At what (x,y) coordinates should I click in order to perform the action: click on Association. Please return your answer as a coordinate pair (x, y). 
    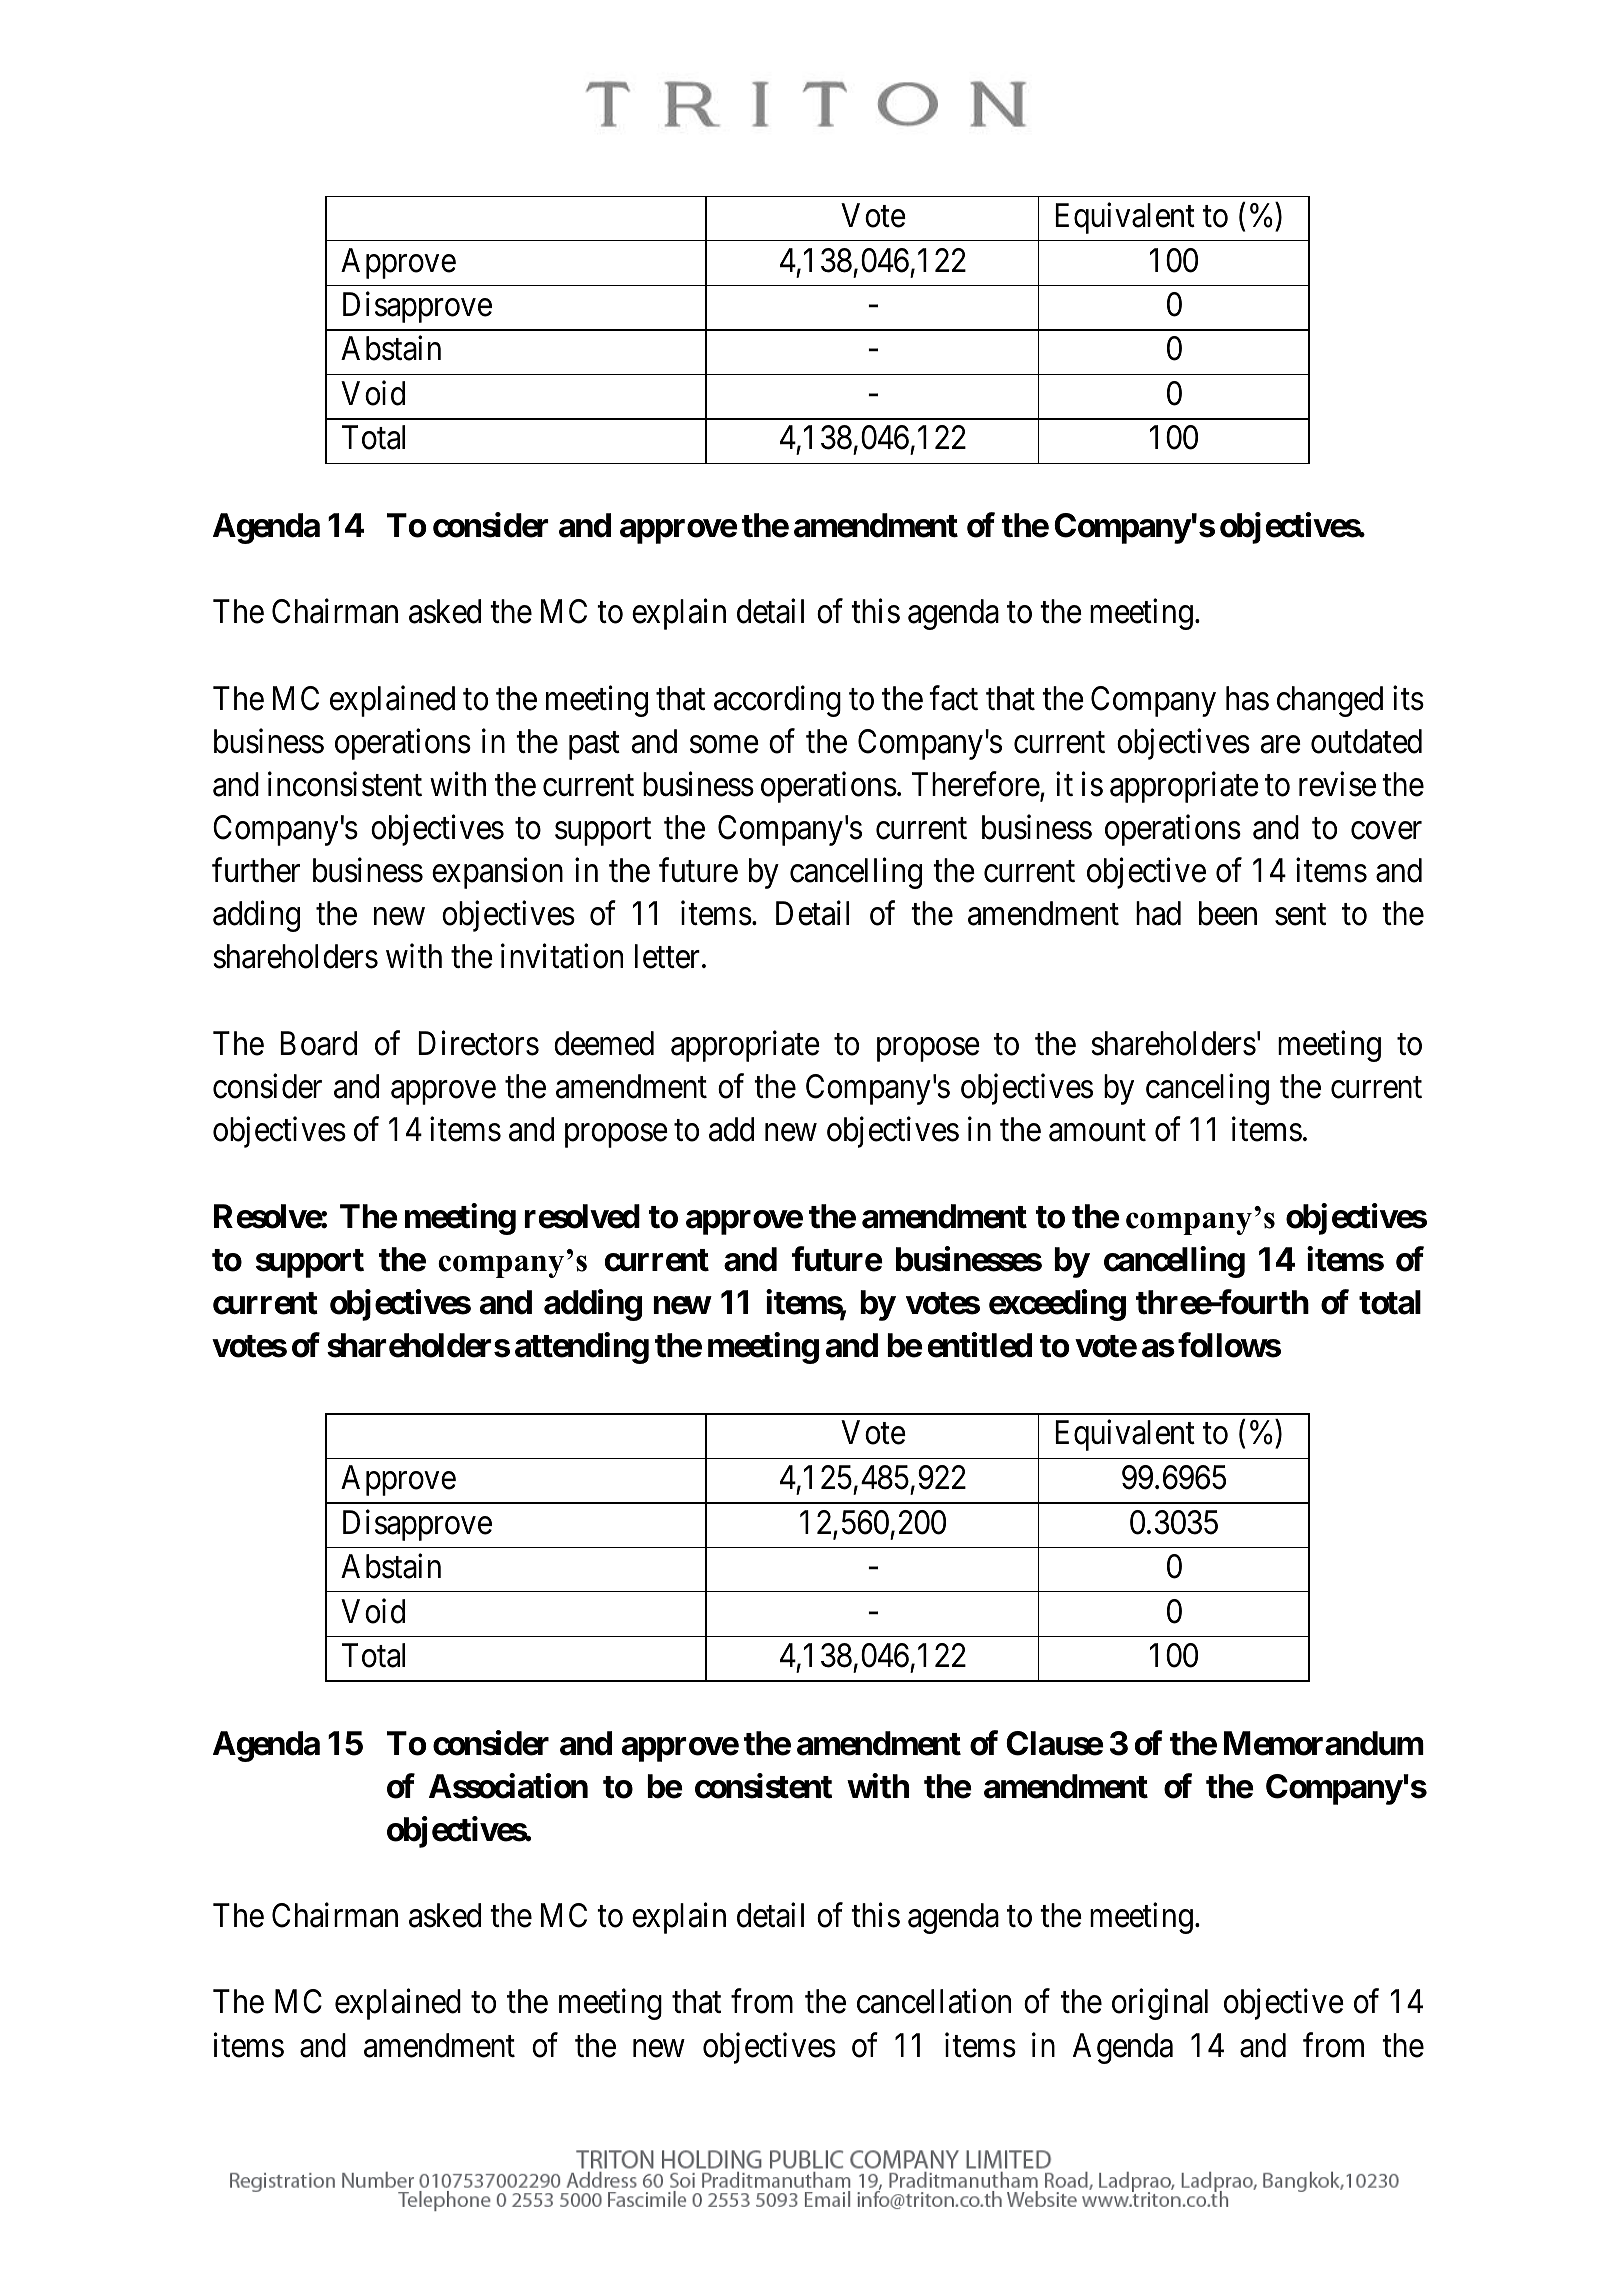
    Looking at the image, I should click on (508, 1786).
